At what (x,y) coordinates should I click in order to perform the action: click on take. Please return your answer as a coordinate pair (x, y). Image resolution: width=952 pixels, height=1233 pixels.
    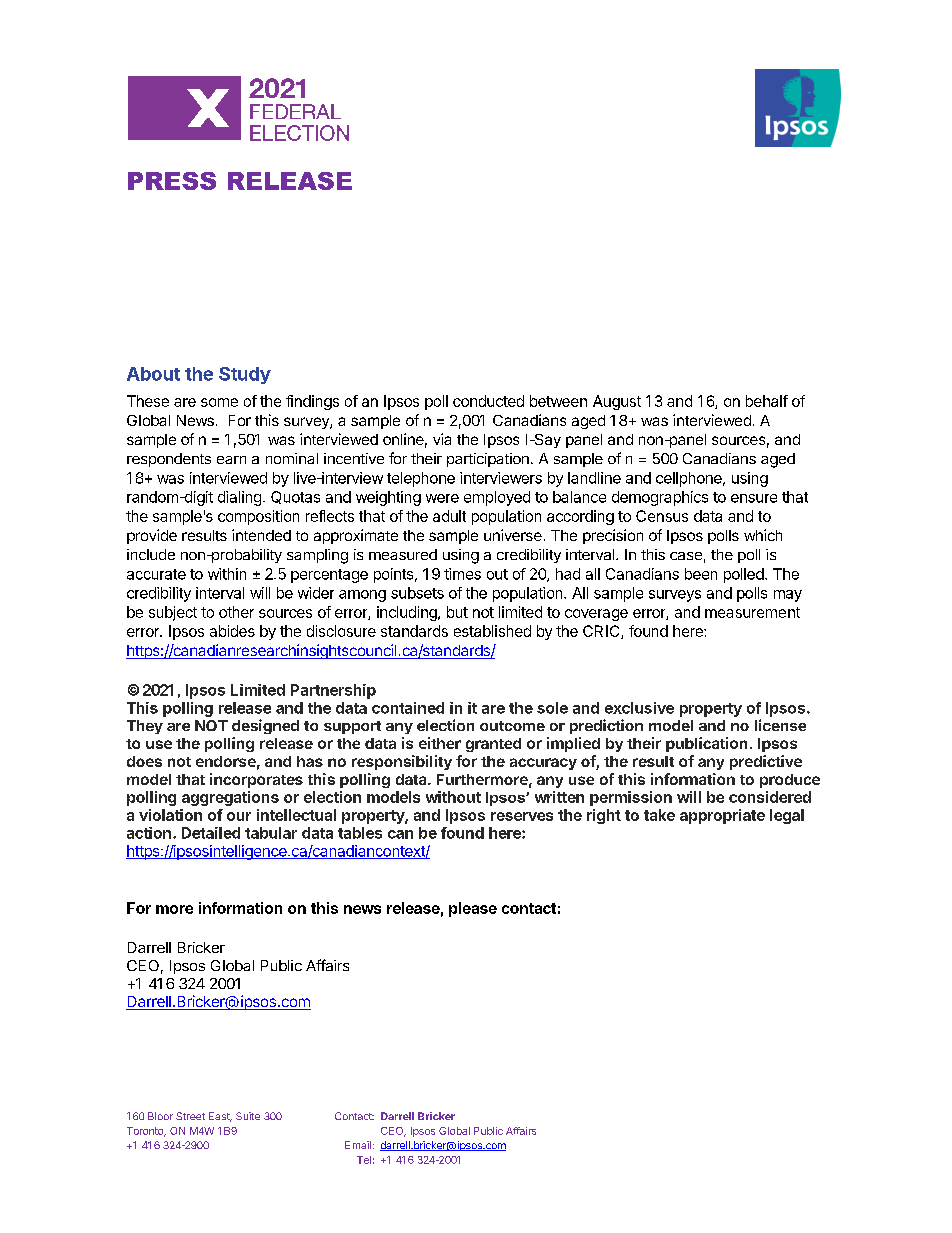
    Looking at the image, I should click on (659, 815).
